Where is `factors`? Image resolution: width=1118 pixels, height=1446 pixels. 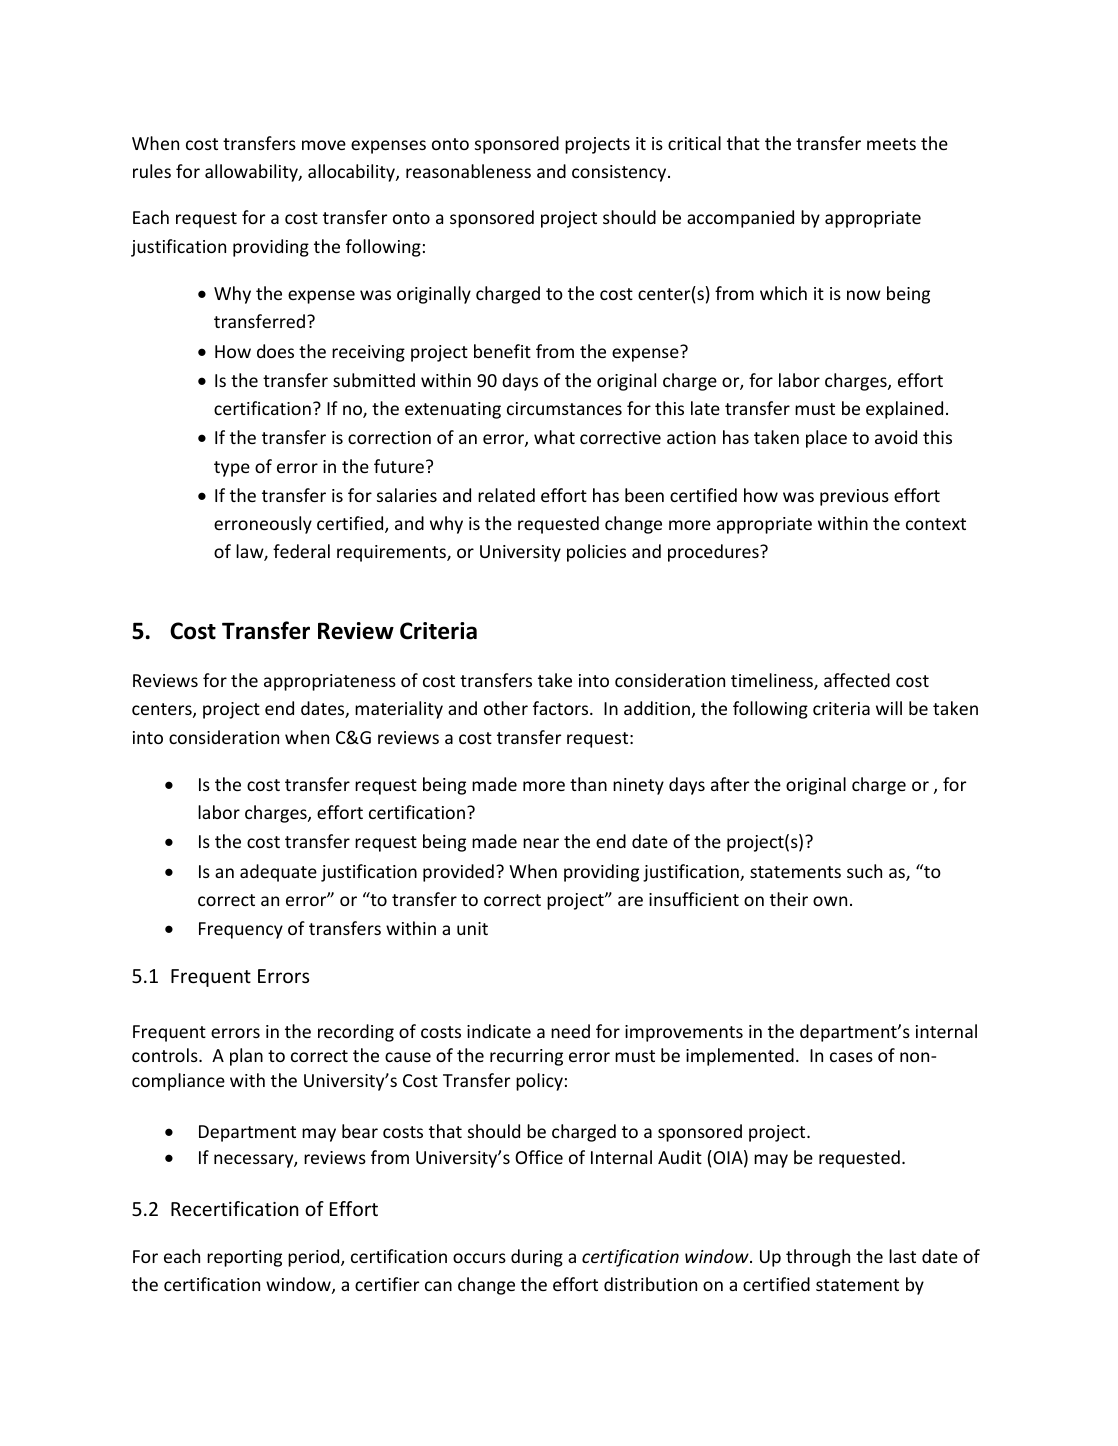
factors is located at coordinates (562, 708).
